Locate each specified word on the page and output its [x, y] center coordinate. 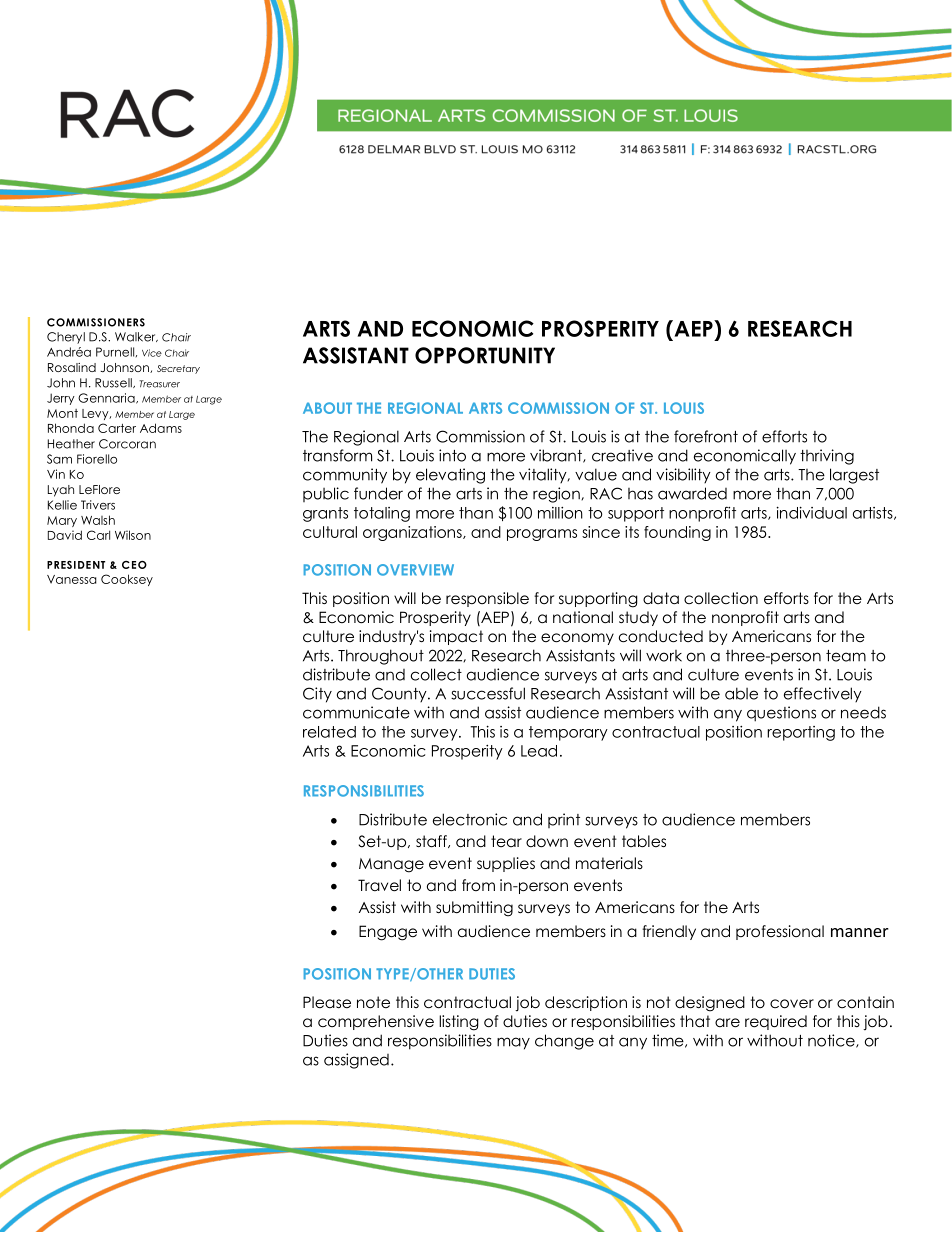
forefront [706, 436]
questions [781, 714]
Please [327, 1002]
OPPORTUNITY [485, 355]
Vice [152, 353]
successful [488, 693]
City [317, 695]
